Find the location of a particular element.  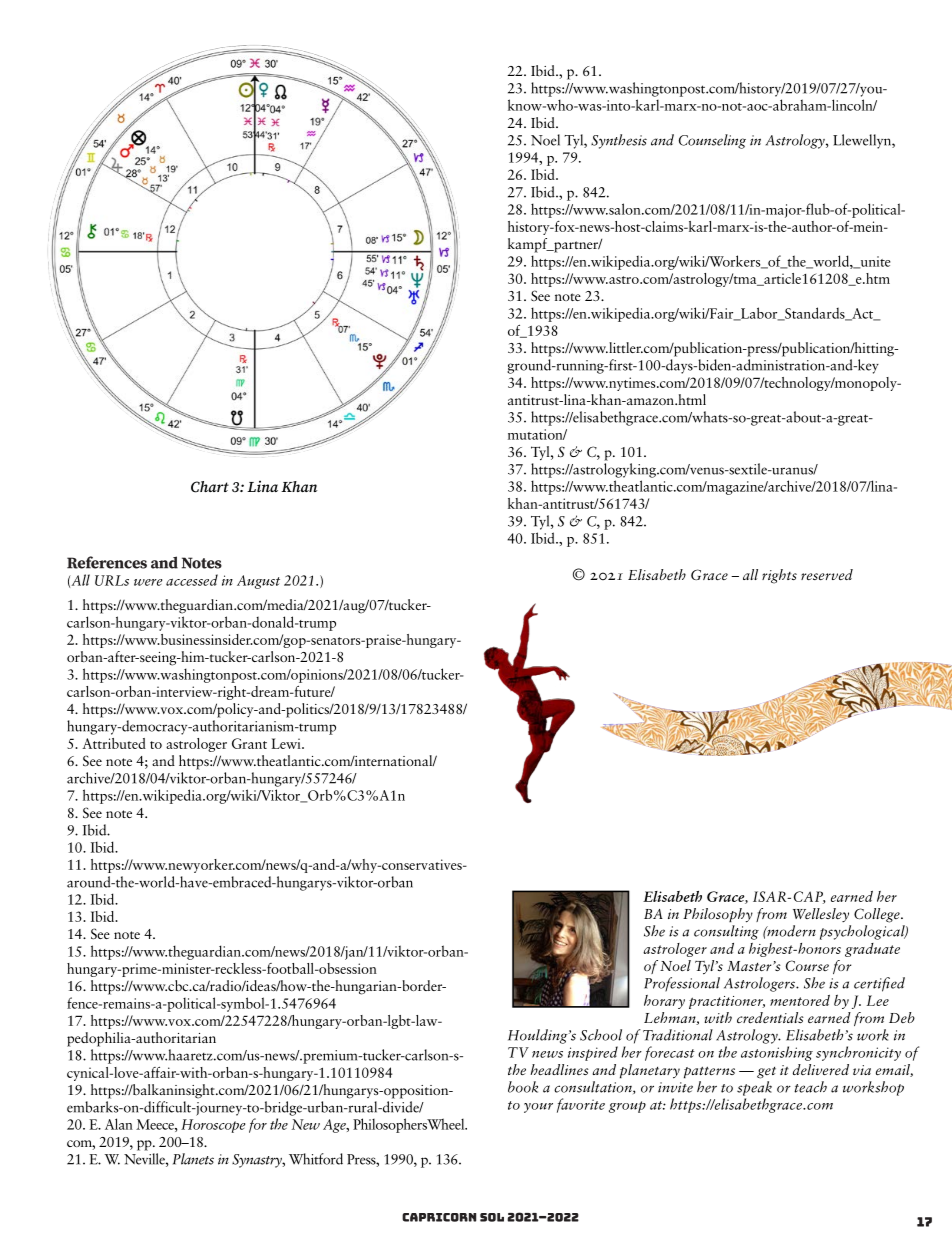

Philosophy is located at coordinates (718, 915).
